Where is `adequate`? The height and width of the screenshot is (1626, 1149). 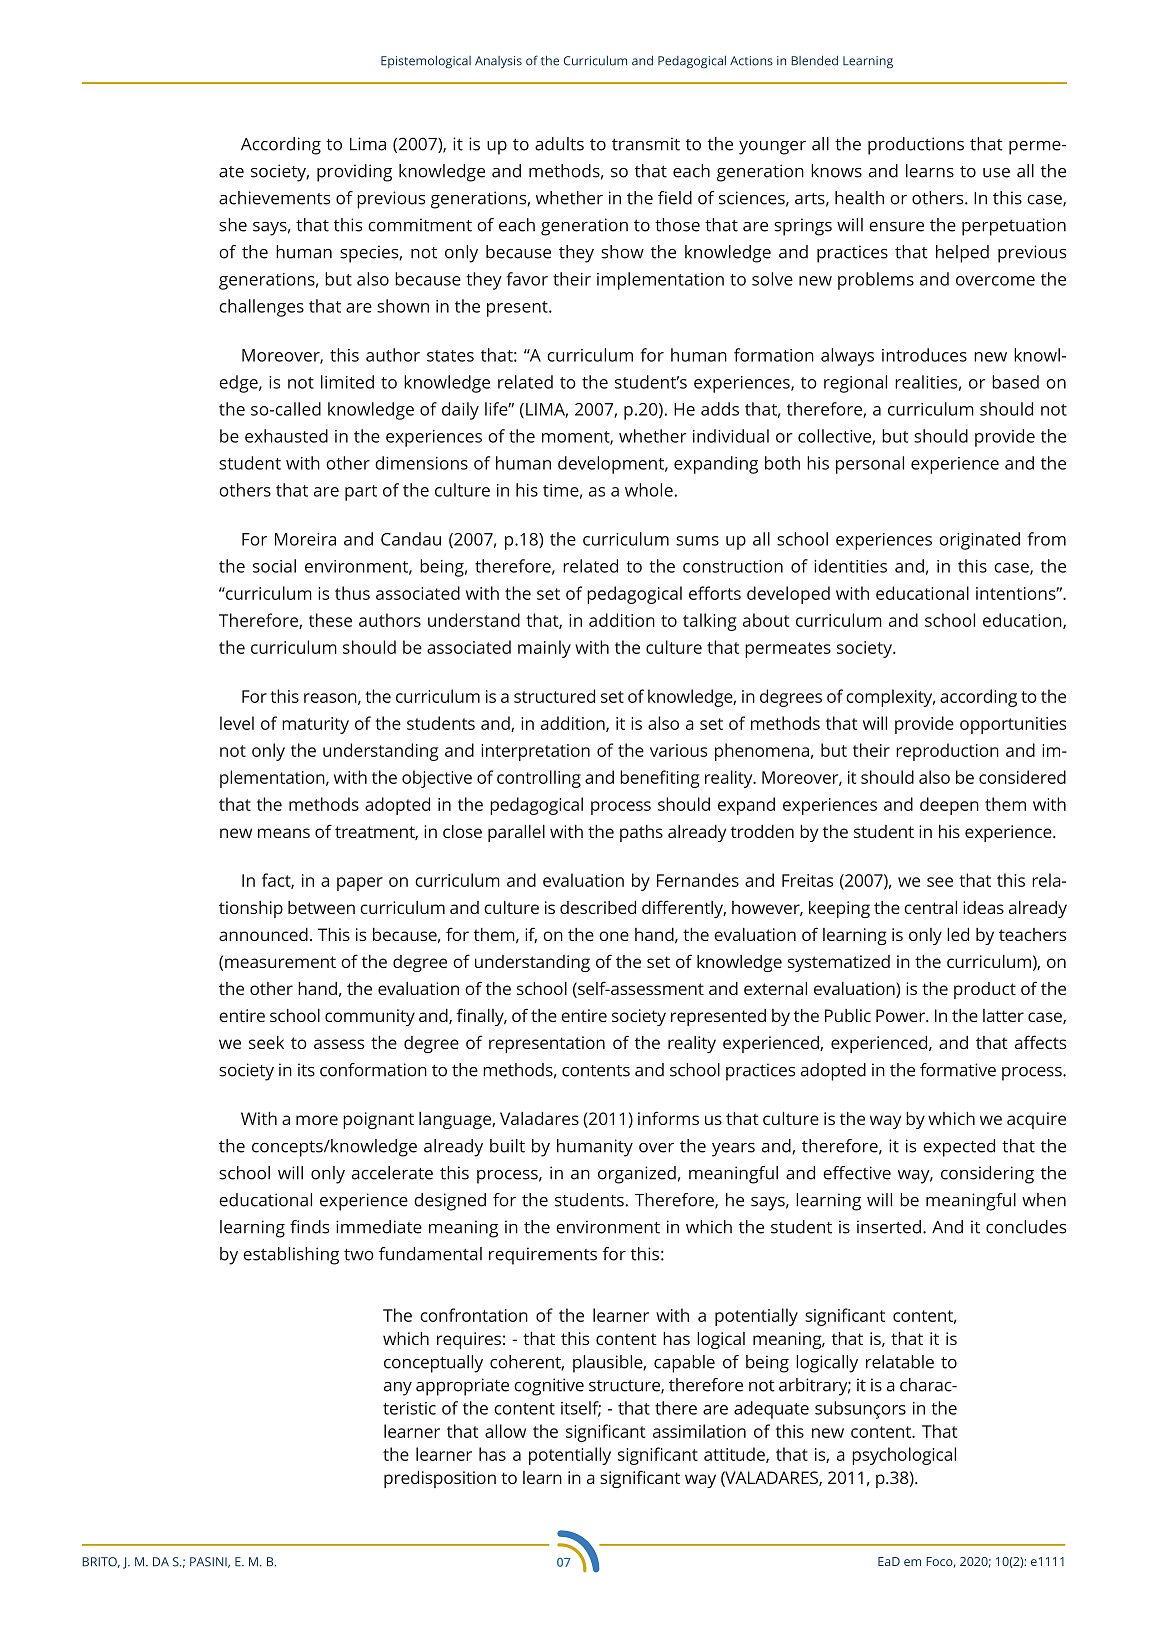
adequate is located at coordinates (771, 1410).
